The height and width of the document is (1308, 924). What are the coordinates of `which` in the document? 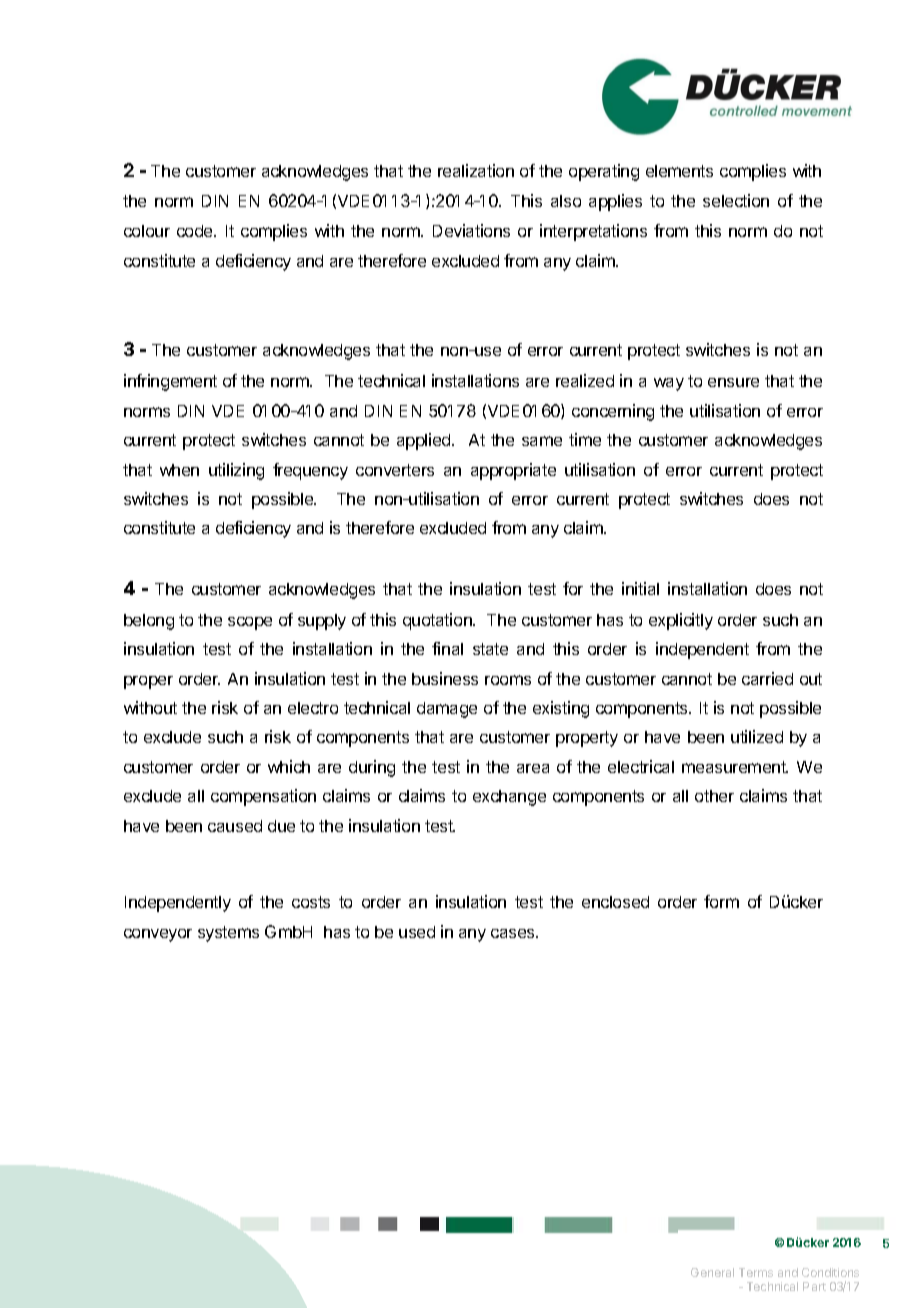 It's located at (289, 766).
